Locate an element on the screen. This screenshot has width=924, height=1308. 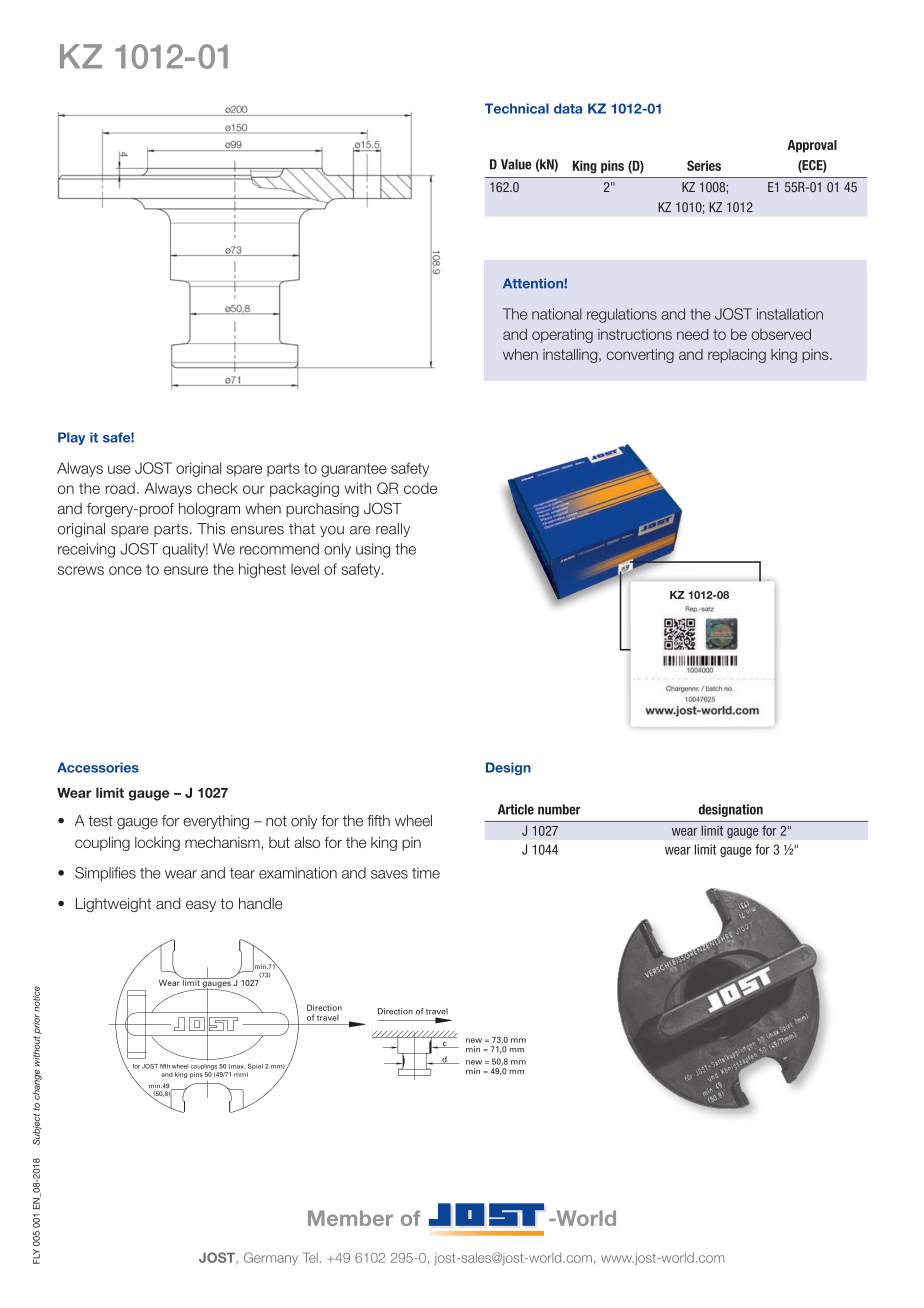
Series is located at coordinates (704, 165).
